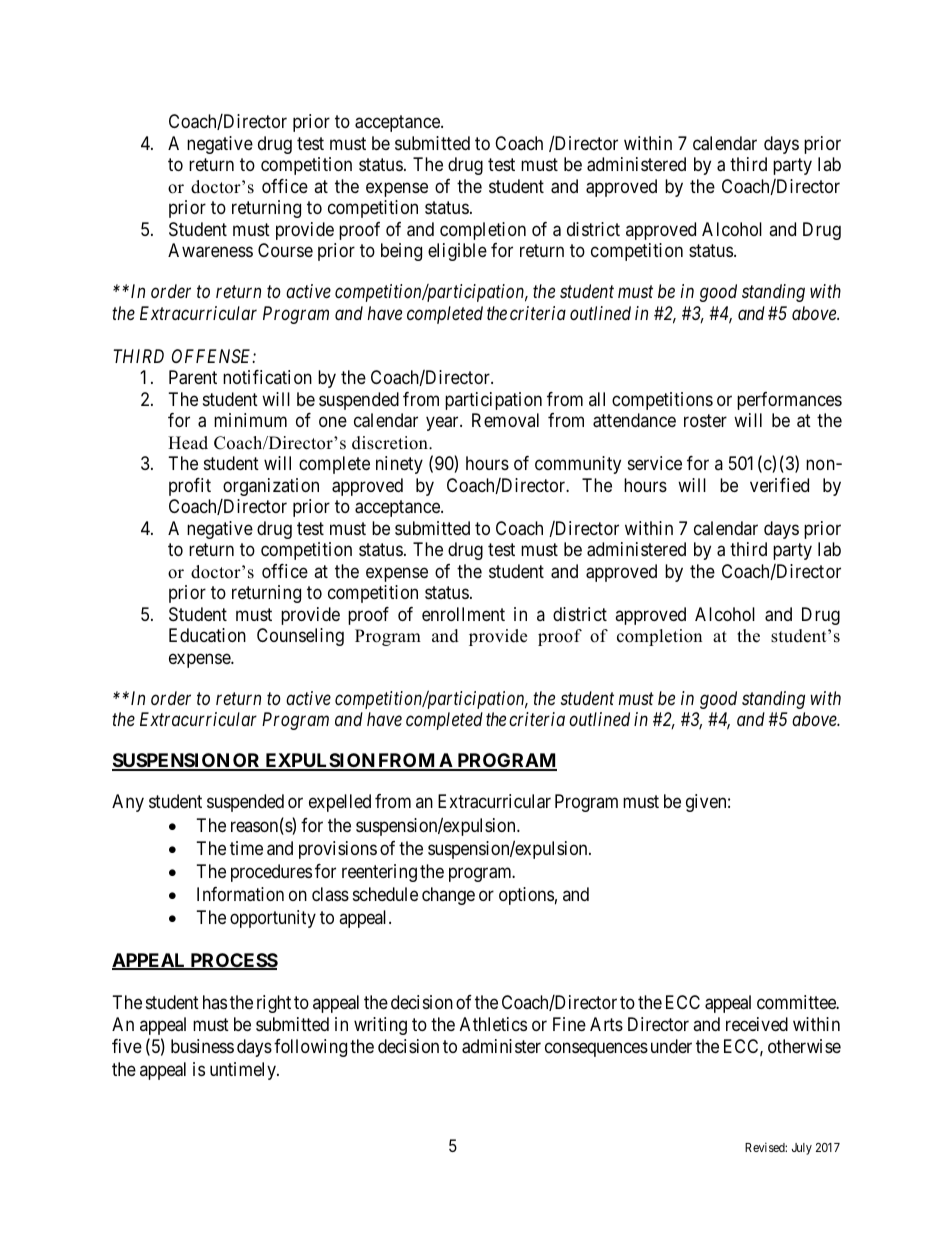 The width and height of the screenshot is (952, 1233). Describe the element at coordinates (448, 896) in the screenshot. I see `change` at that location.
